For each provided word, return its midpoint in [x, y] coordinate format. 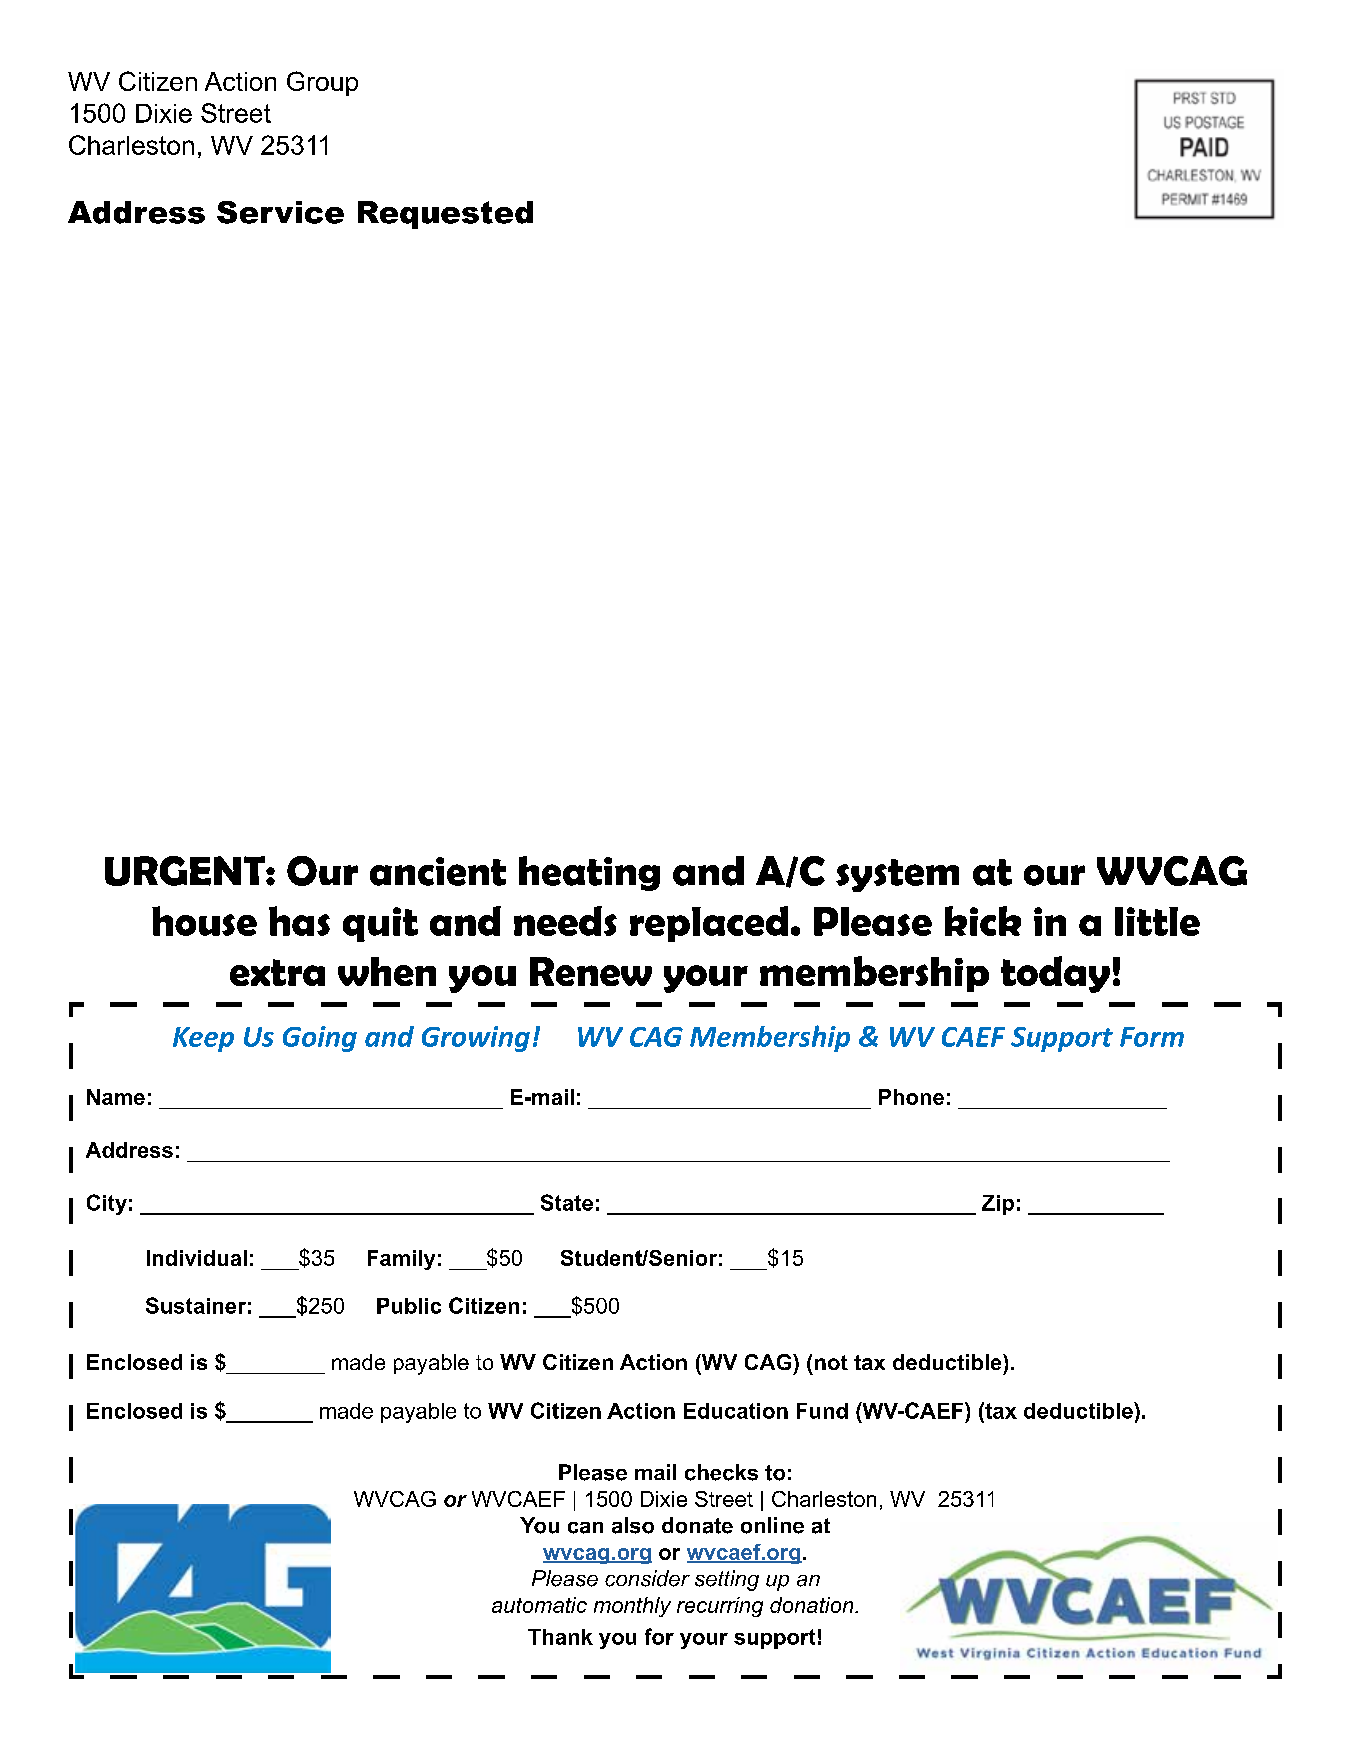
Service [280, 212]
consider [647, 1578]
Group [322, 83]
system [897, 875]
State [567, 1202]
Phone [911, 1097]
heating [589, 873]
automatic [539, 1605]
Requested [445, 215]
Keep [203, 1039]
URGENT [186, 871]
